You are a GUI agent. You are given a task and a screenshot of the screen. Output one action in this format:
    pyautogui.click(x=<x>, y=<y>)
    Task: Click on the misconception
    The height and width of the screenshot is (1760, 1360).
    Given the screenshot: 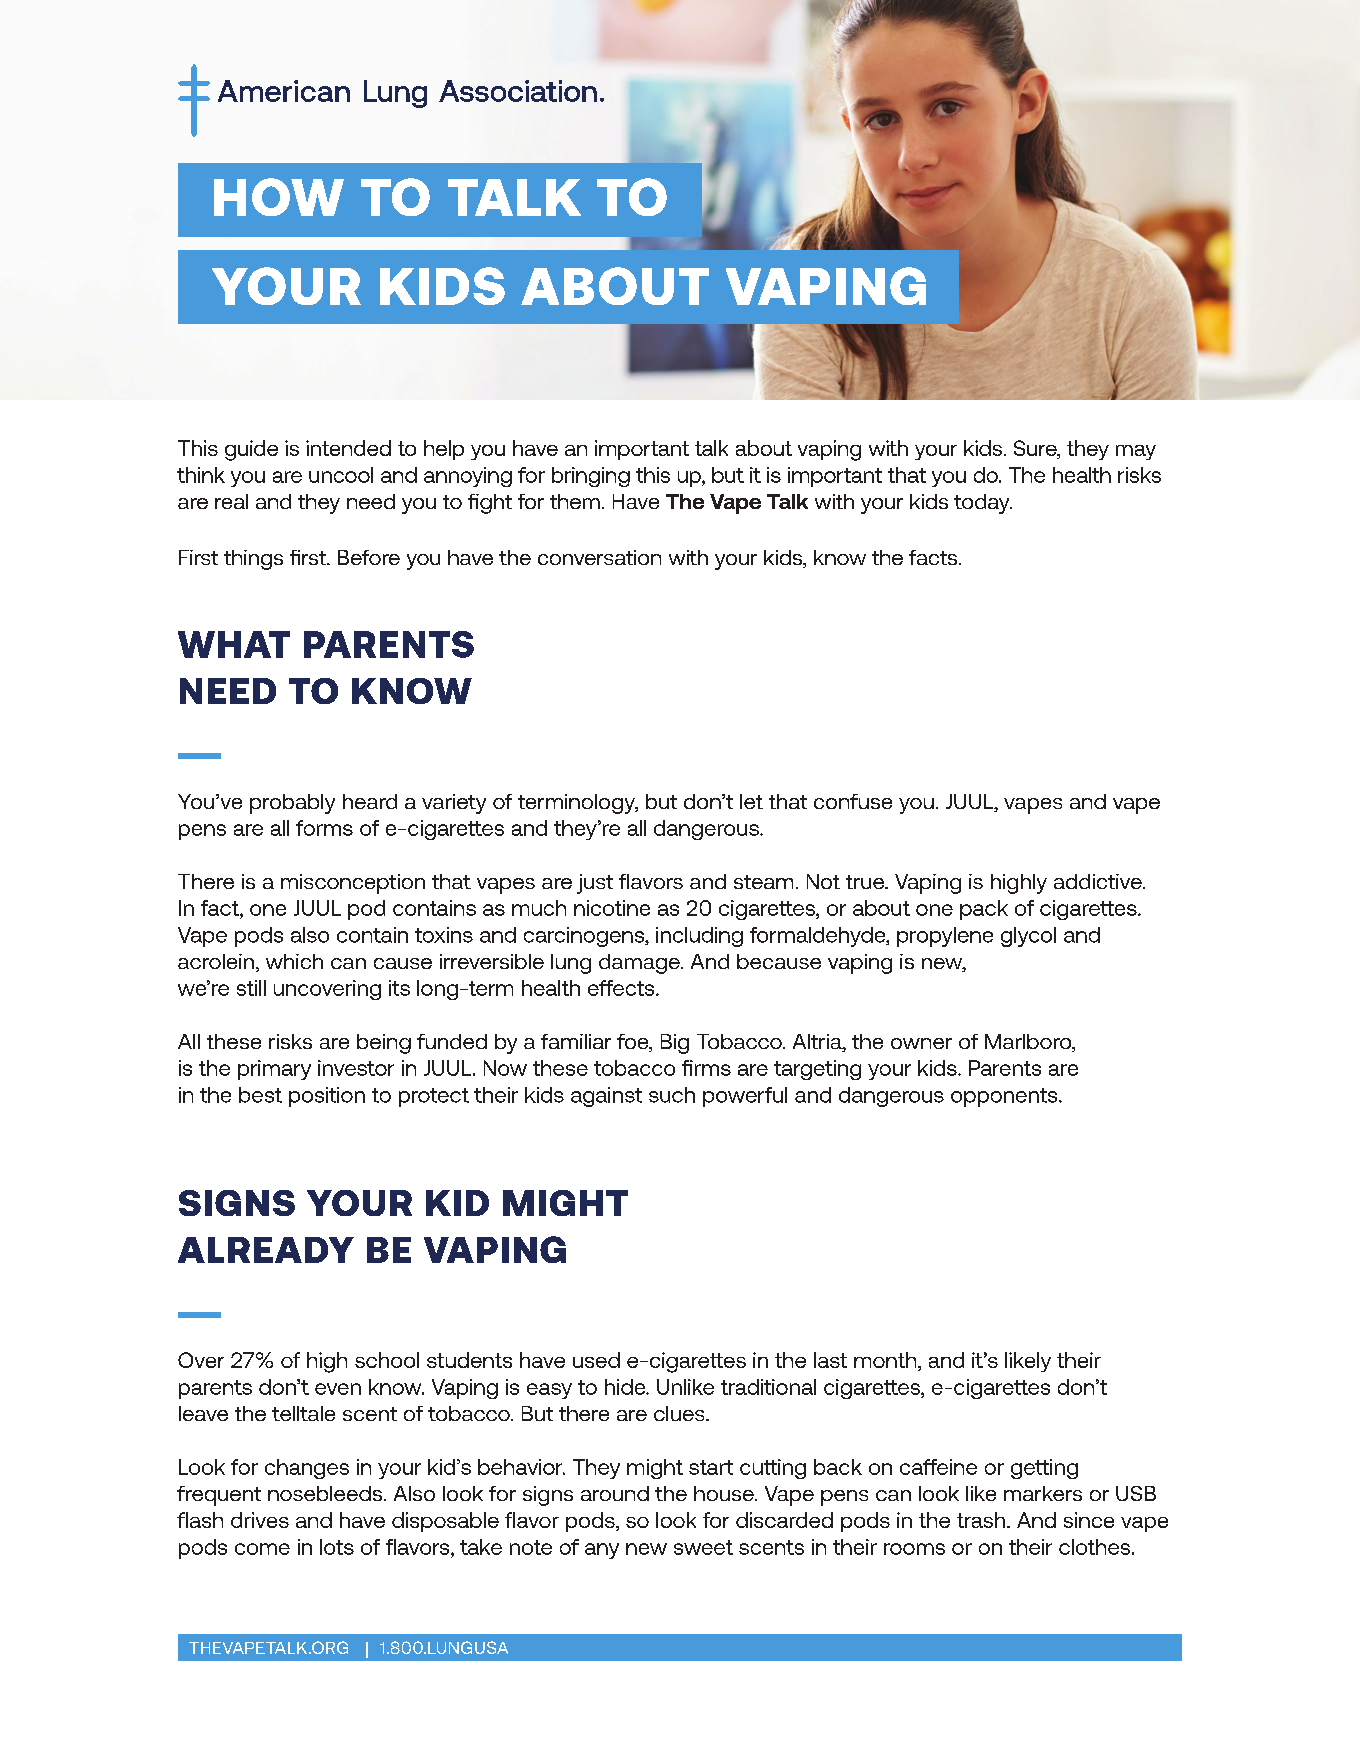 What is the action you would take?
    pyautogui.click(x=353, y=884)
